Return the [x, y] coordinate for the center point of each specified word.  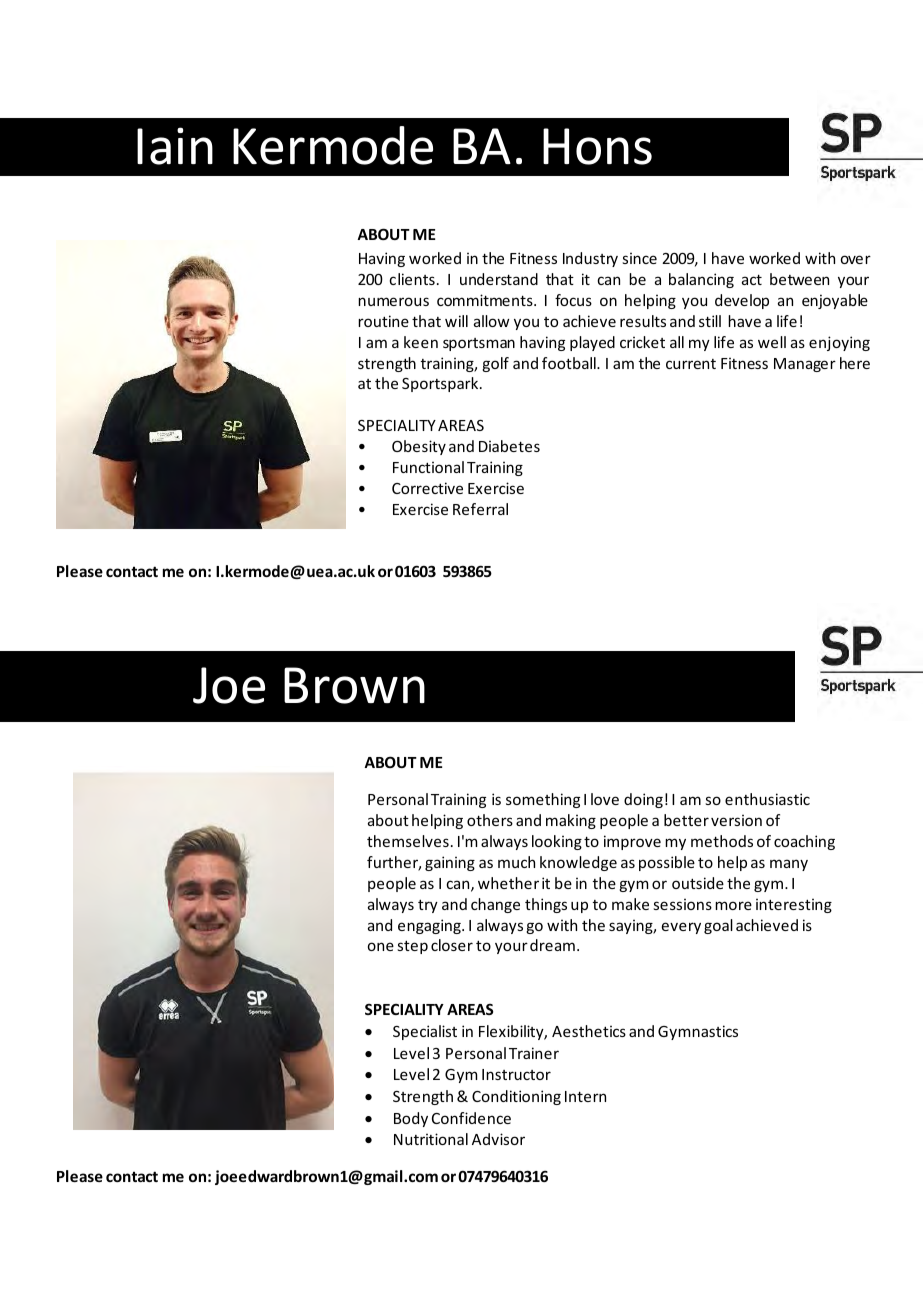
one [381, 946]
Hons [597, 146]
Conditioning [516, 1097]
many [789, 865]
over [856, 259]
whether [508, 883]
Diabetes [509, 446]
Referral [480, 509]
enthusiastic [767, 799]
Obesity [419, 447]
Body [411, 1119]
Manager [805, 365]
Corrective [427, 488]
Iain [175, 146]
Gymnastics [698, 1032]
